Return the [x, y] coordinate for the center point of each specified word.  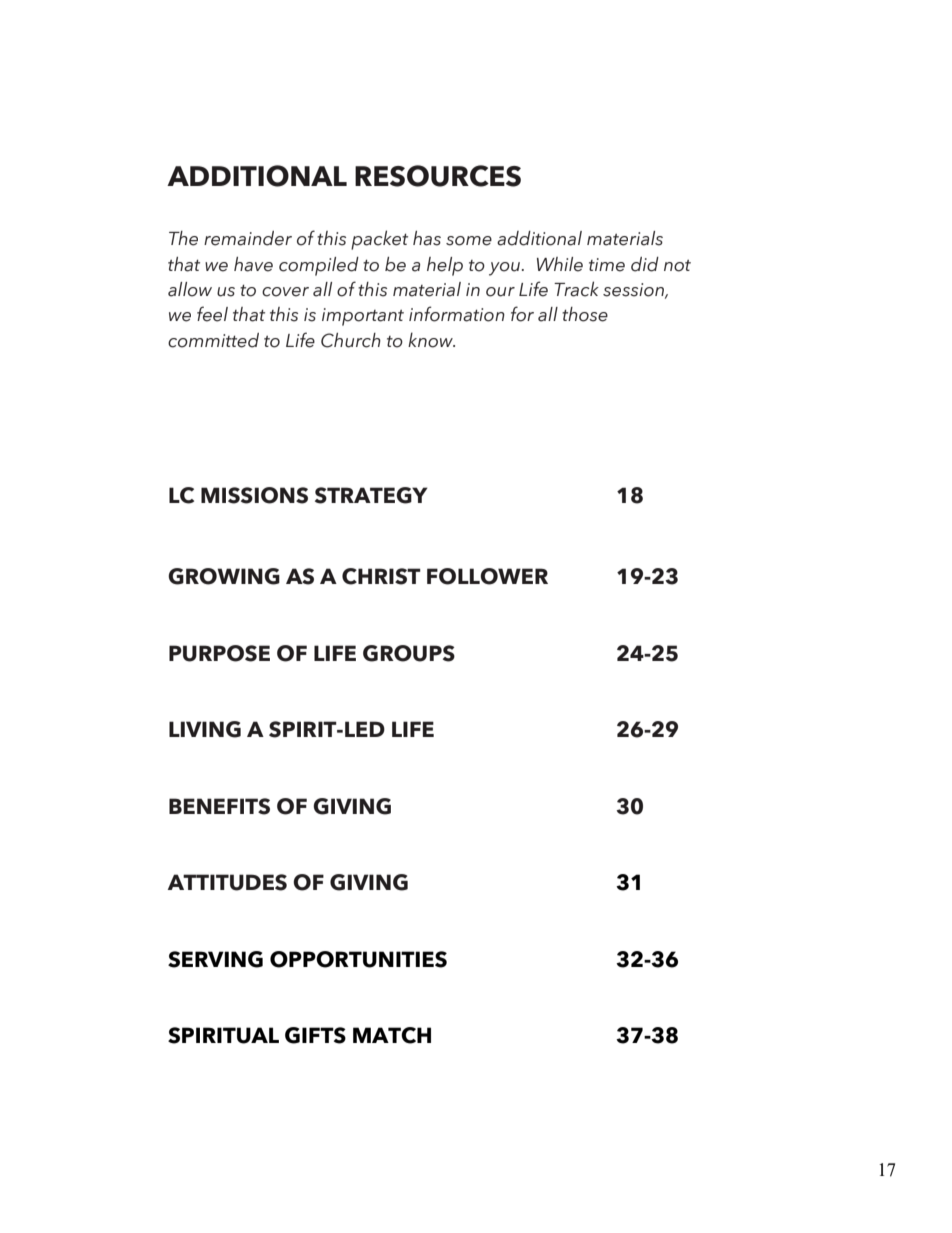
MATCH [392, 1035]
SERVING [215, 959]
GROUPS [409, 653]
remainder [248, 238]
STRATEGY [371, 495]
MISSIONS [254, 495]
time [607, 265]
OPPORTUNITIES [358, 959]
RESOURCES [438, 176]
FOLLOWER [487, 576]
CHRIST [381, 576]
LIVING [205, 729]
